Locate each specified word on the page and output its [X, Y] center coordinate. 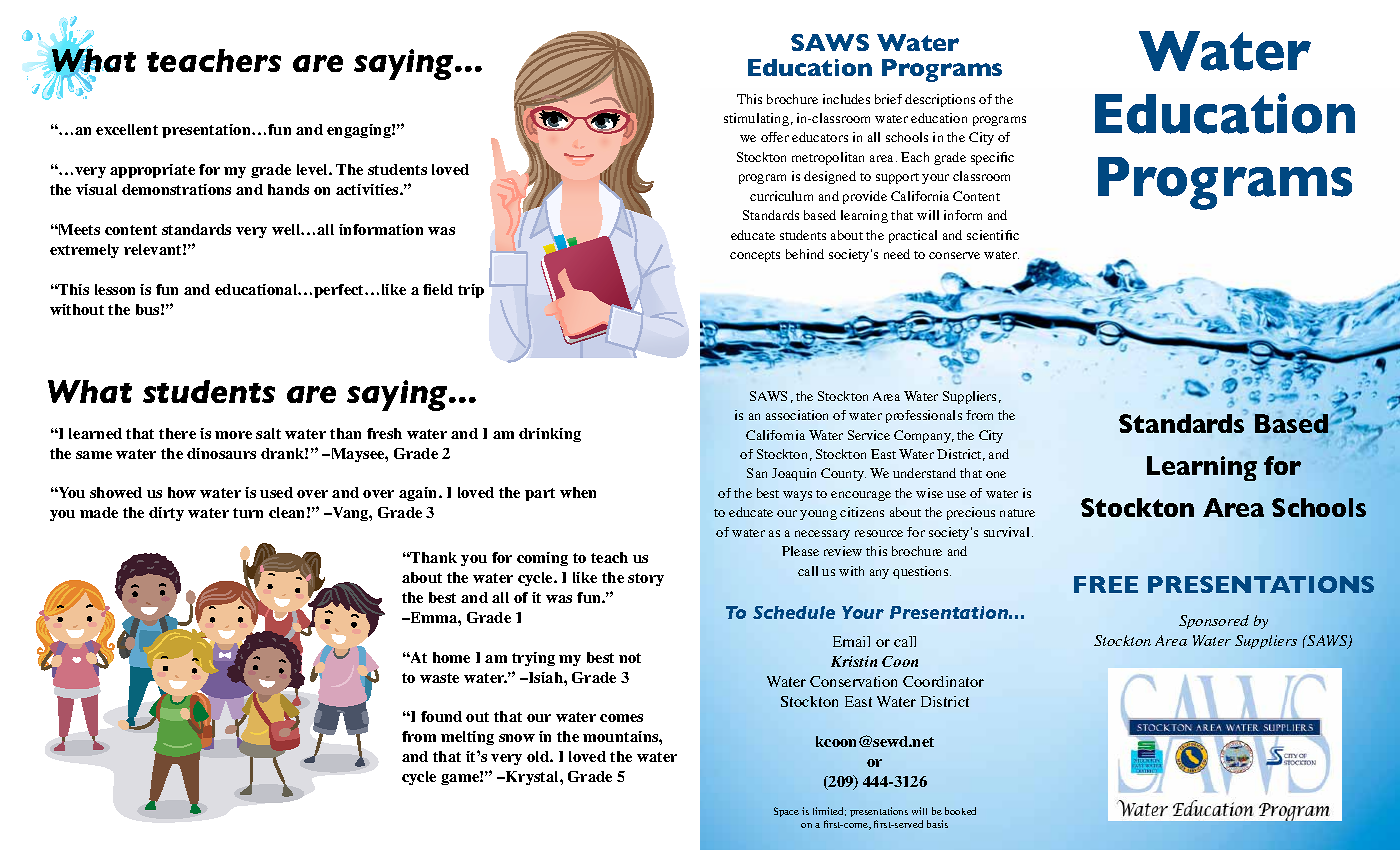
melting [467, 738]
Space [786, 812]
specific [992, 158]
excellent [127, 129]
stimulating [756, 119]
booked [960, 811]
